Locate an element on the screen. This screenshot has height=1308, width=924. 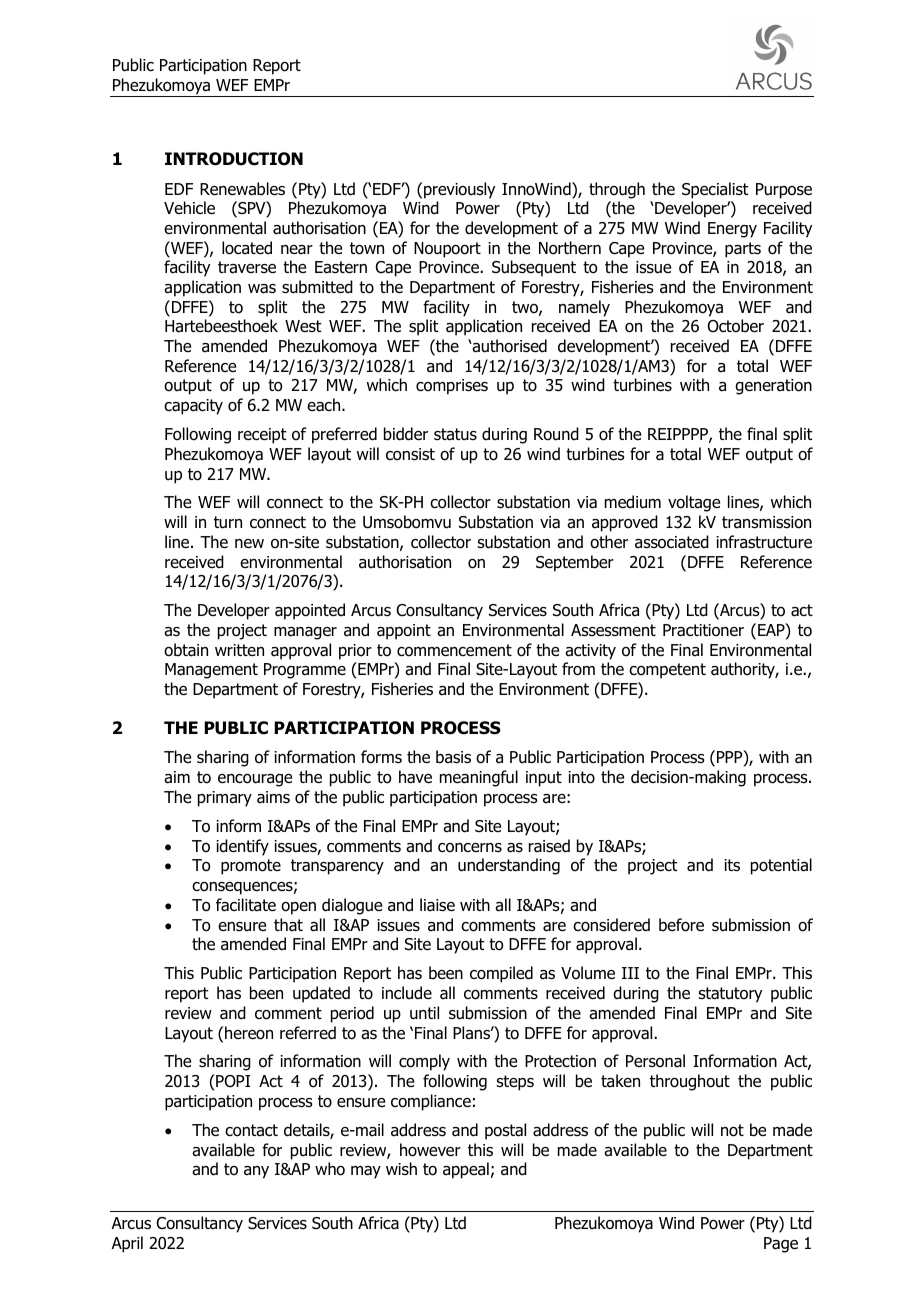
Specialist is located at coordinates (715, 190).
